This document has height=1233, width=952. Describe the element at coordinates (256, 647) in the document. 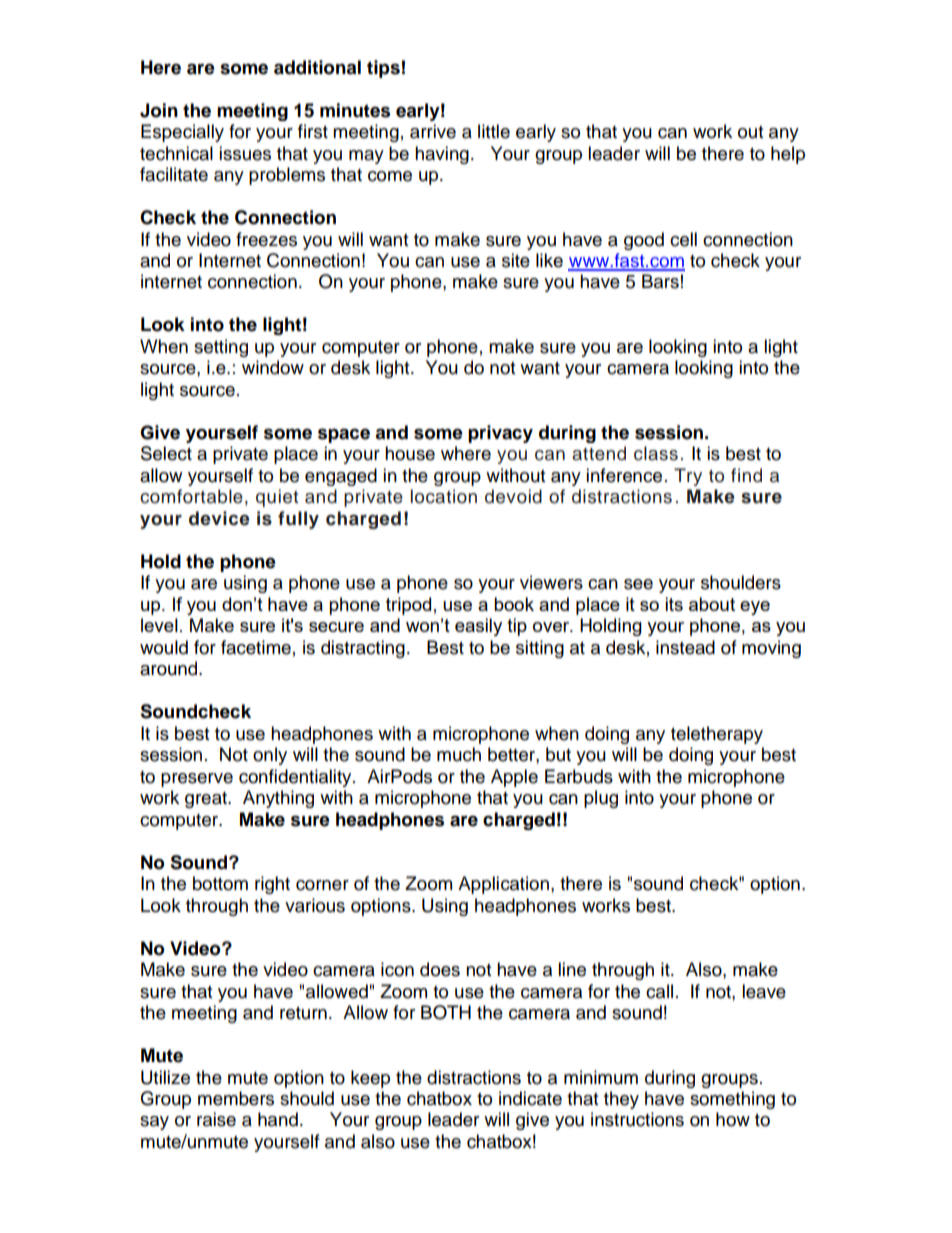

I see `facetime` at that location.
